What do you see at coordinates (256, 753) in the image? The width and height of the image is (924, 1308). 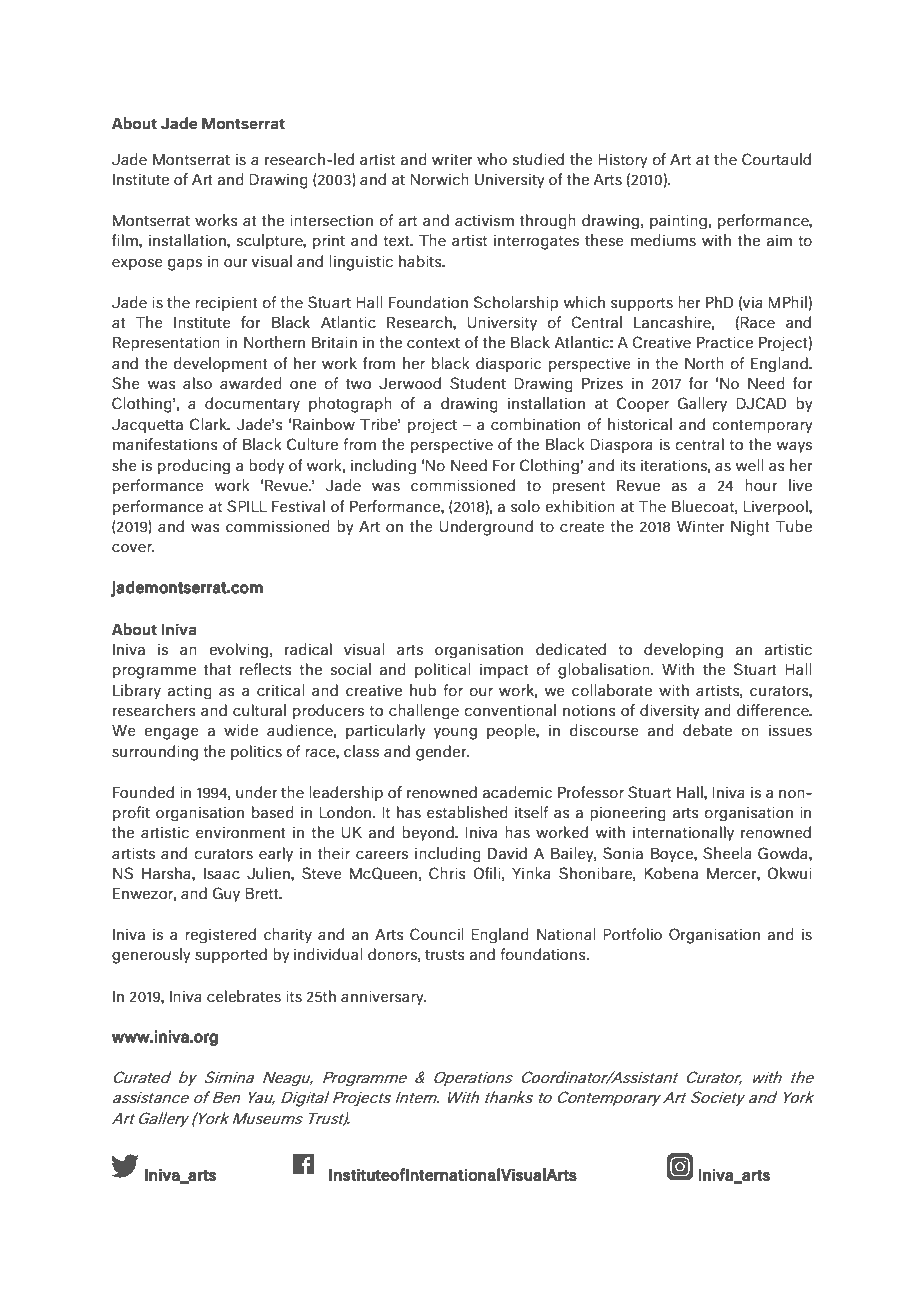 I see `politics` at bounding box center [256, 753].
